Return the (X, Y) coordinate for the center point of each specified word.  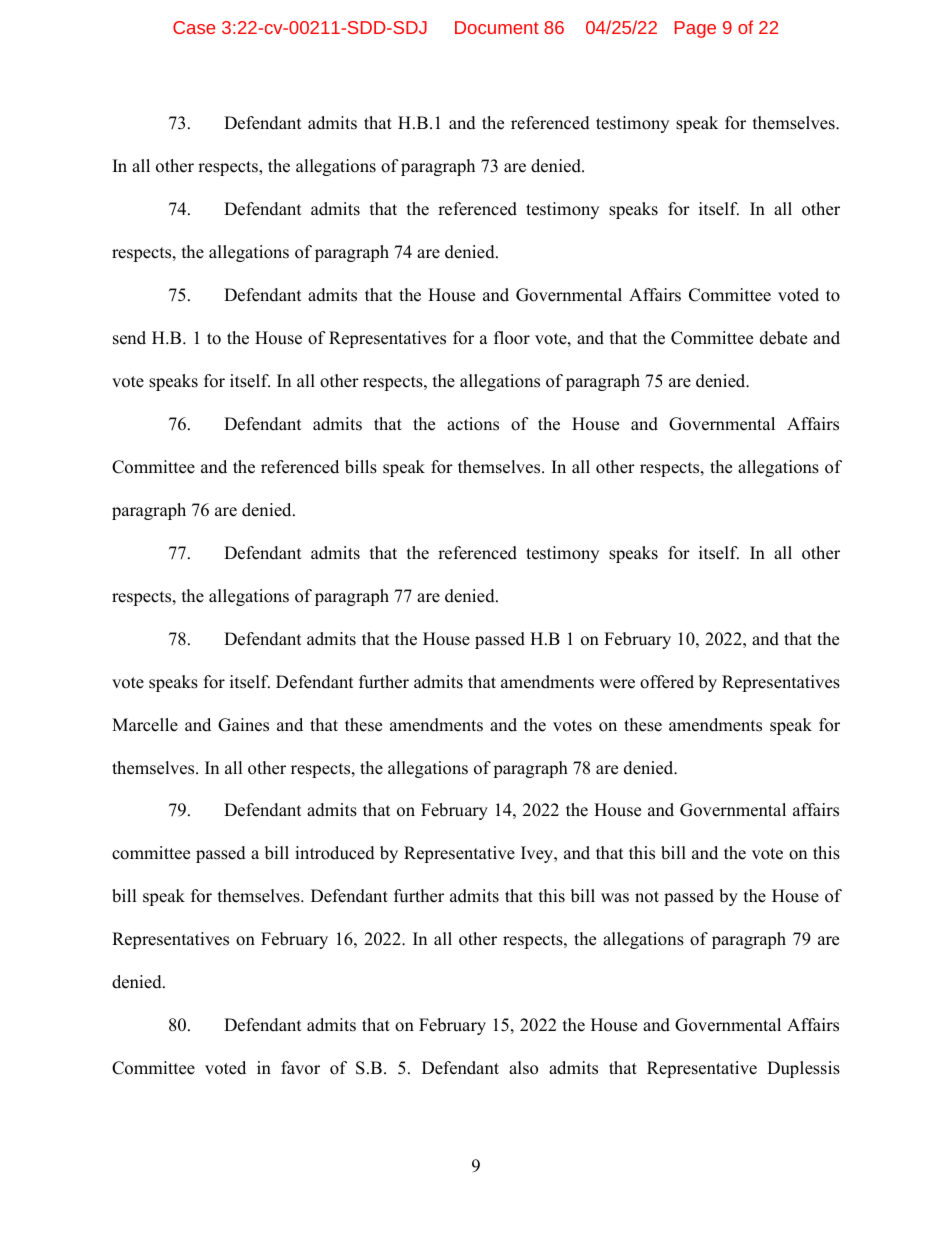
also (523, 1068)
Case (194, 27)
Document (497, 27)
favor (300, 1068)
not (647, 897)
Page (695, 29)
